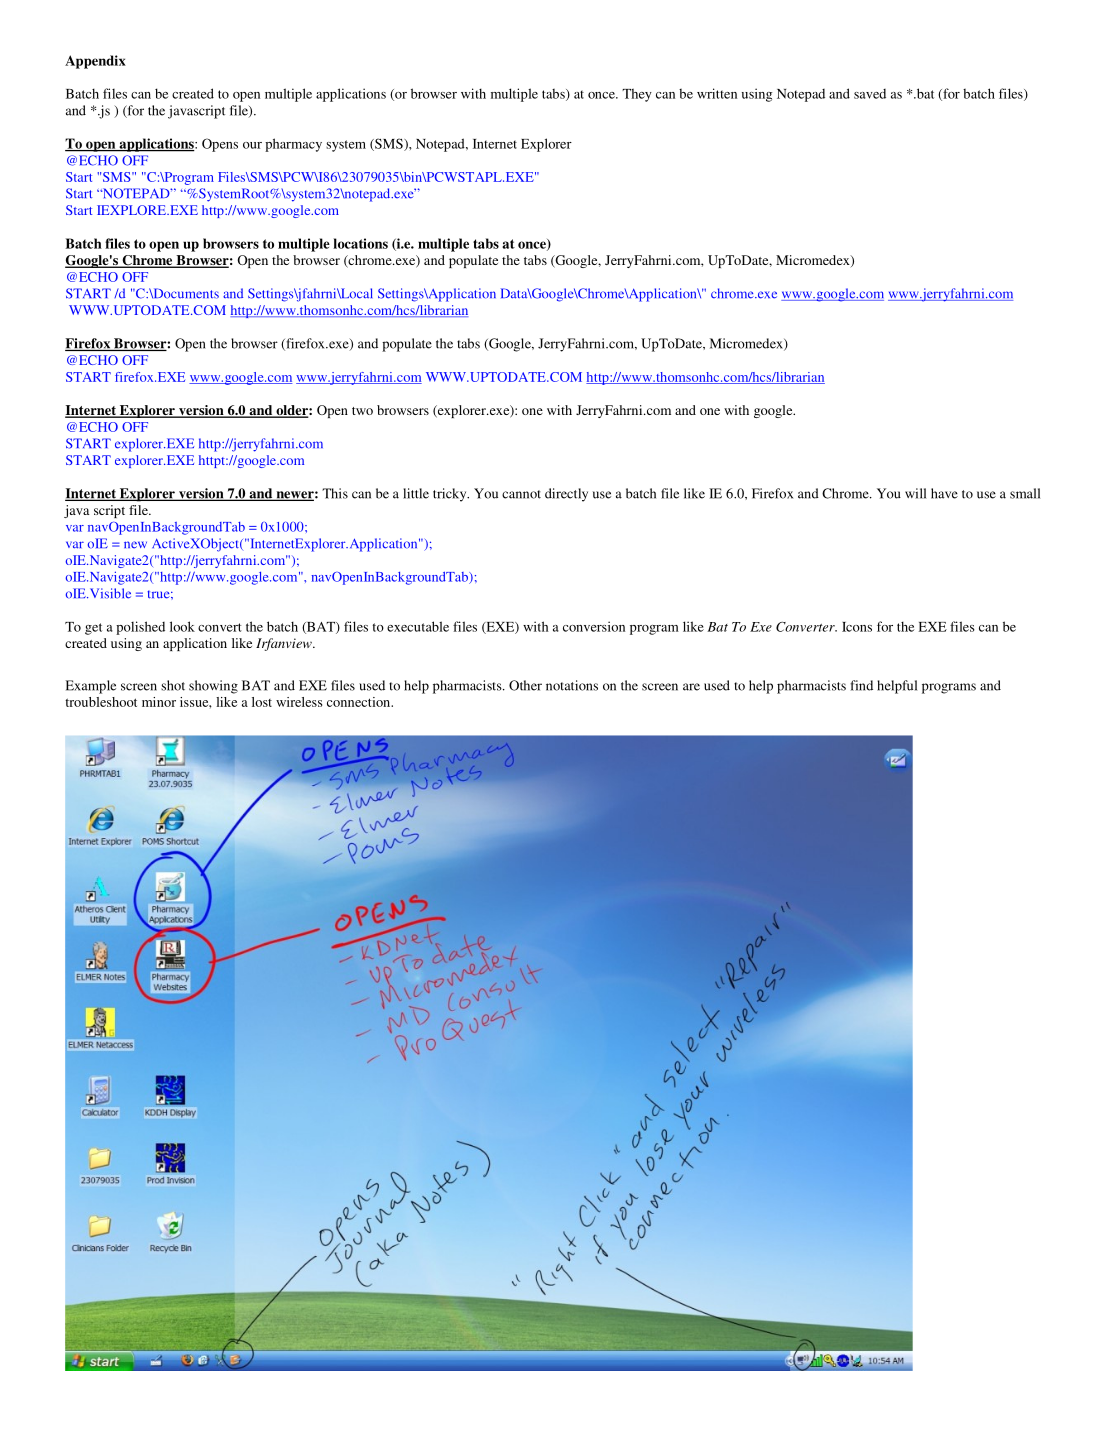 The image size is (1108, 1434). Describe the element at coordinates (360, 243) in the screenshot. I see `locations` at that location.
